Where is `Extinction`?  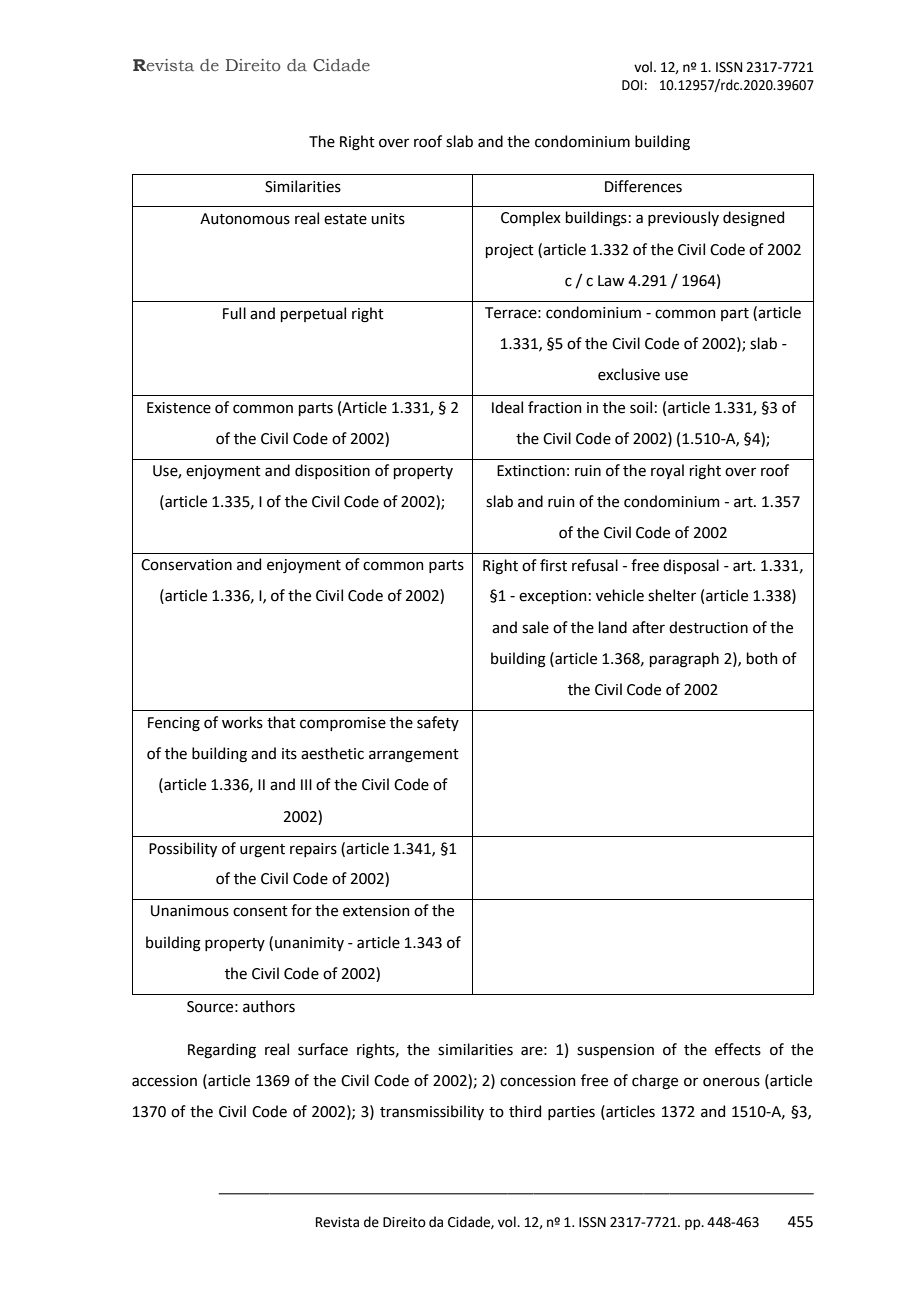 Extinction is located at coordinates (531, 471).
